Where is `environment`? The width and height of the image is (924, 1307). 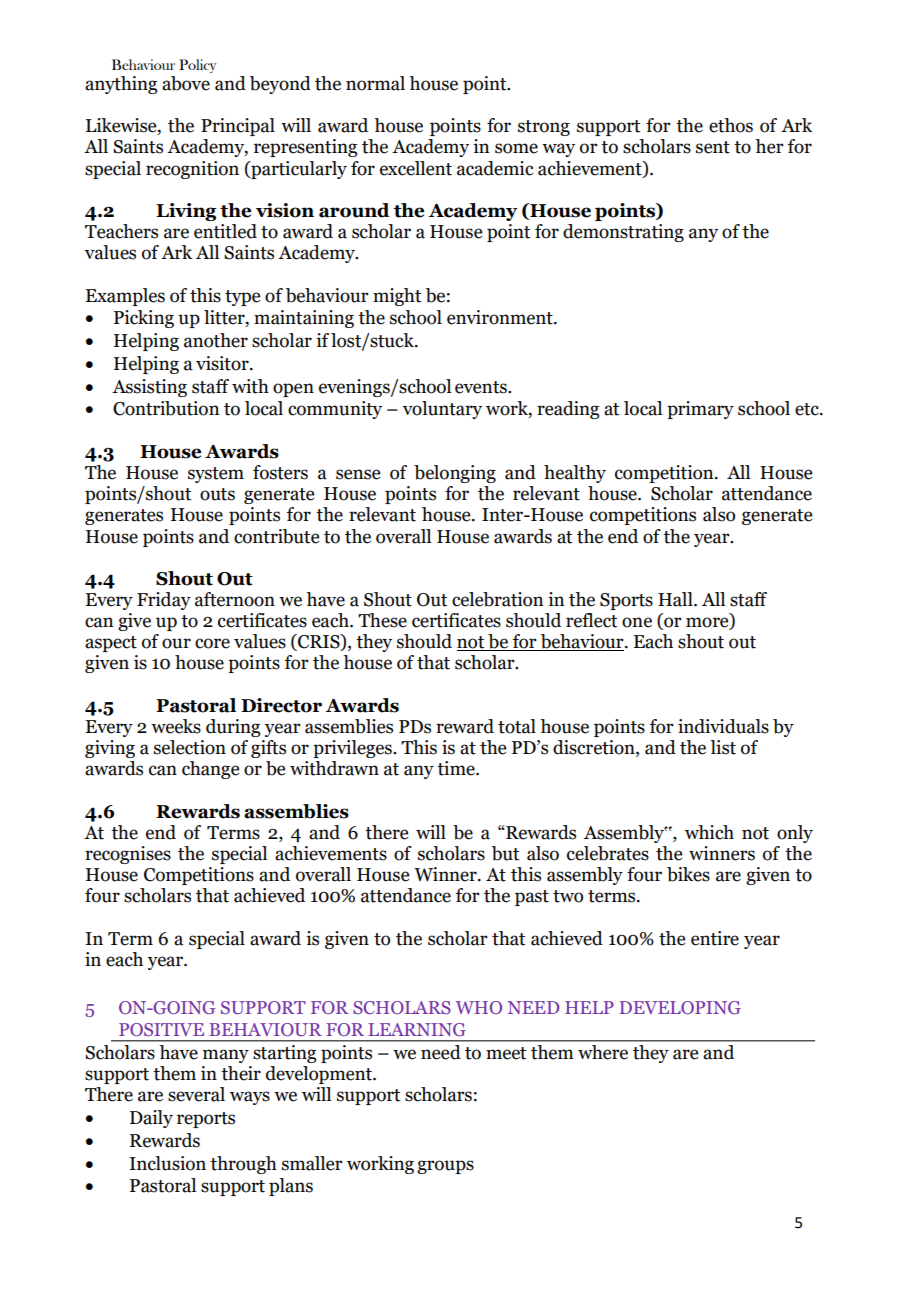
environment is located at coordinates (501, 317).
